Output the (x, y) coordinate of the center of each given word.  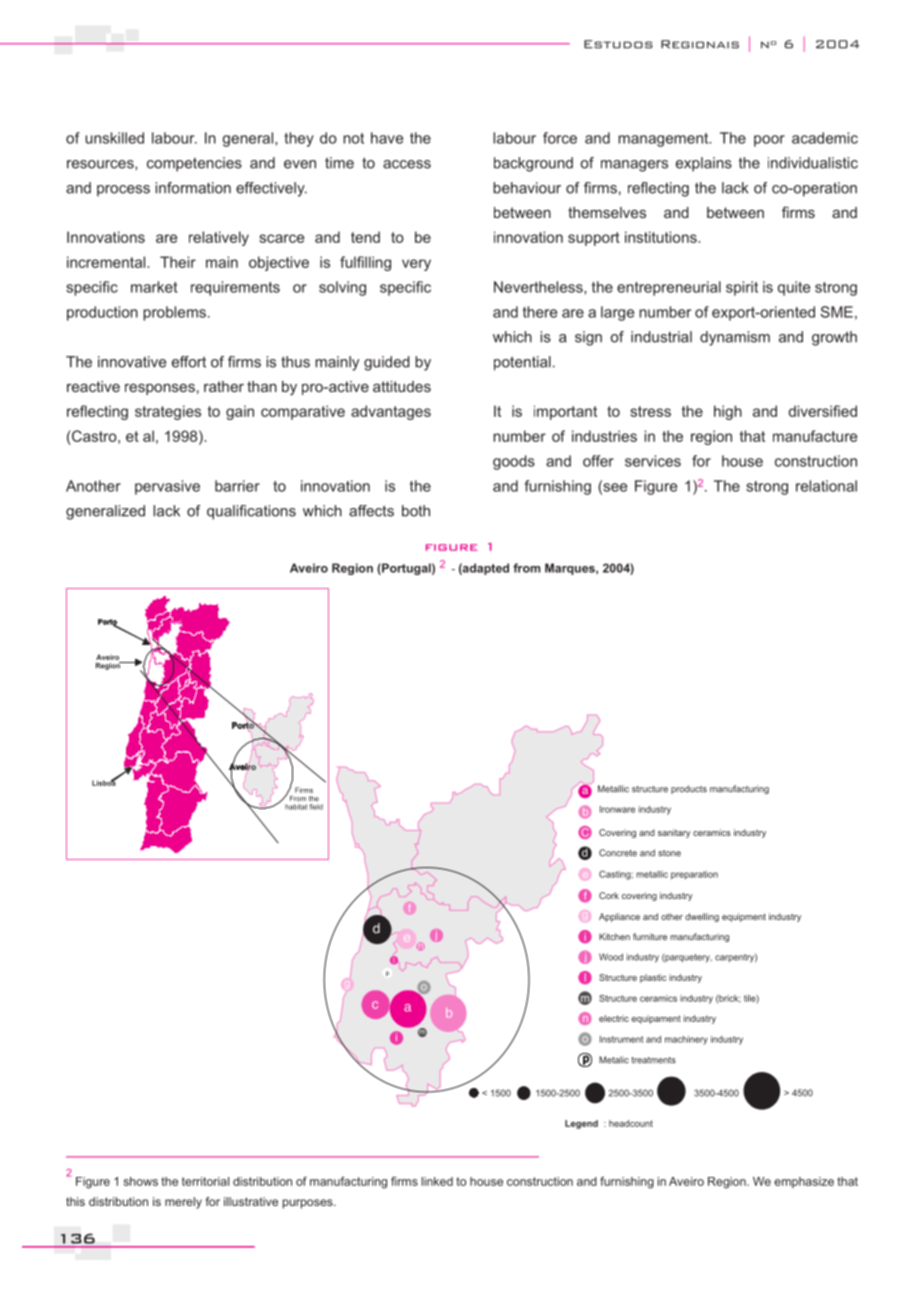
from (527, 568)
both (416, 511)
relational (826, 486)
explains (704, 164)
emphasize (804, 1182)
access (407, 164)
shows (141, 1181)
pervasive (167, 487)
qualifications (251, 512)
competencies (194, 164)
